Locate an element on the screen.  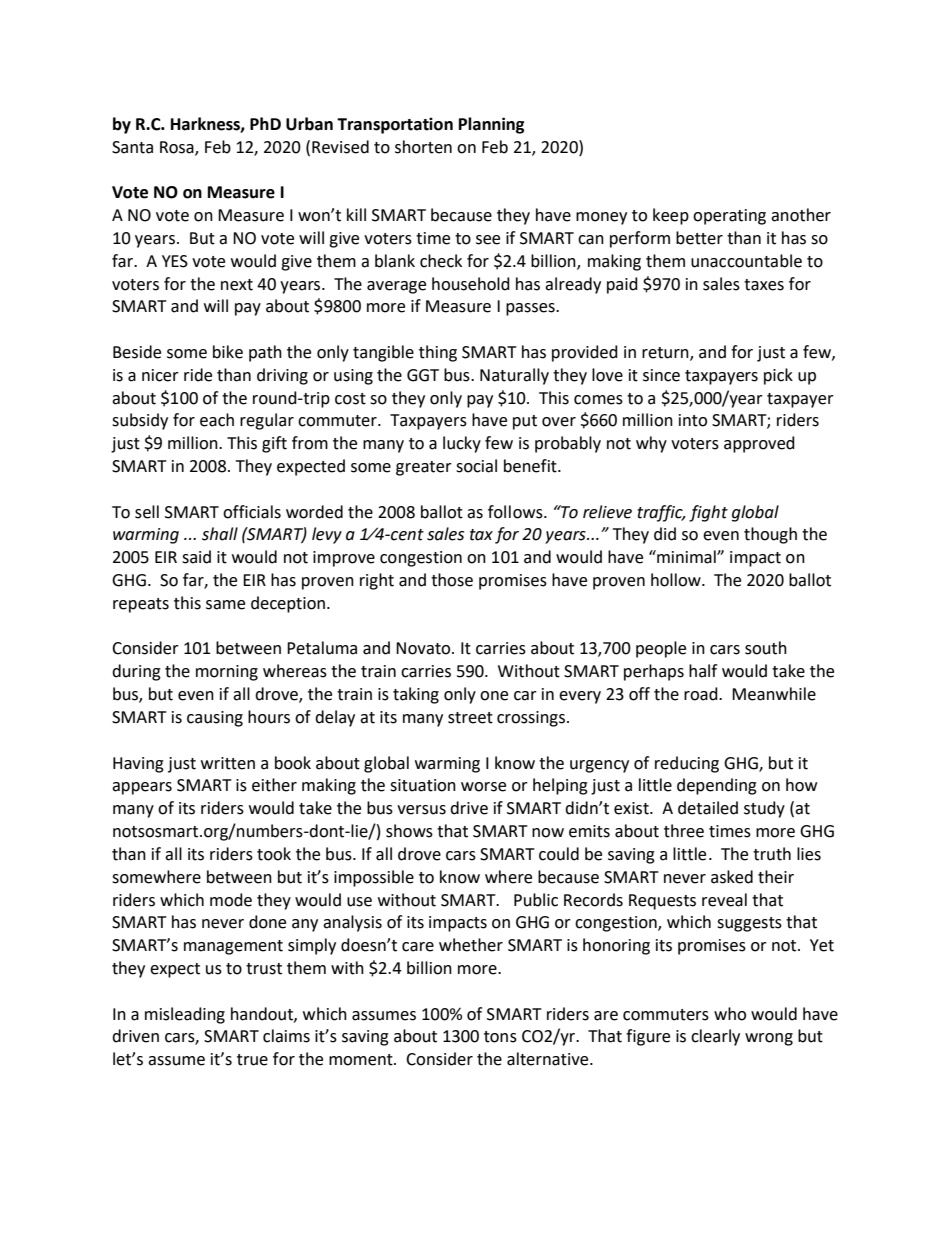
tons is located at coordinates (500, 1037).
